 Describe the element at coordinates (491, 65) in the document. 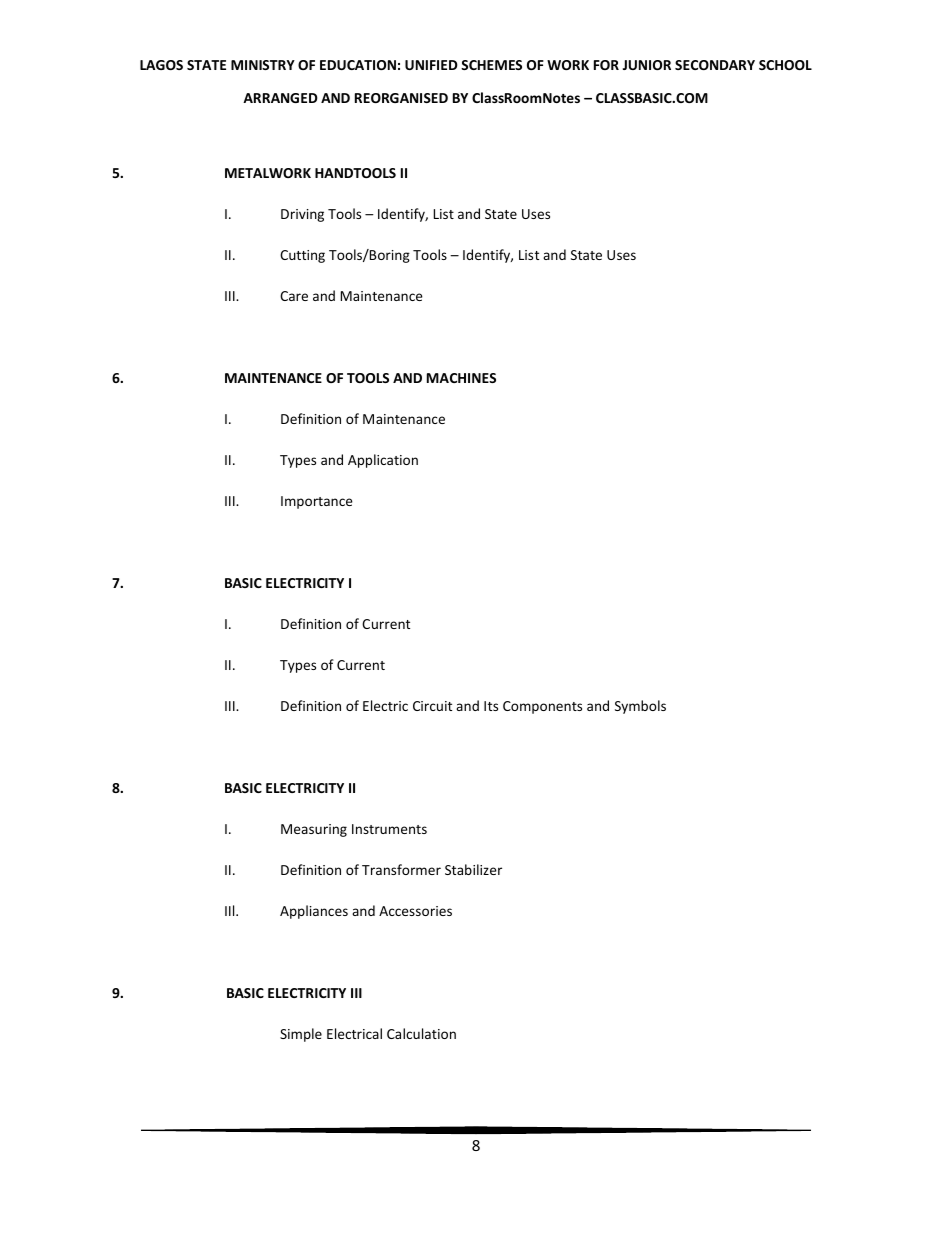

I see `SCHEMES` at that location.
